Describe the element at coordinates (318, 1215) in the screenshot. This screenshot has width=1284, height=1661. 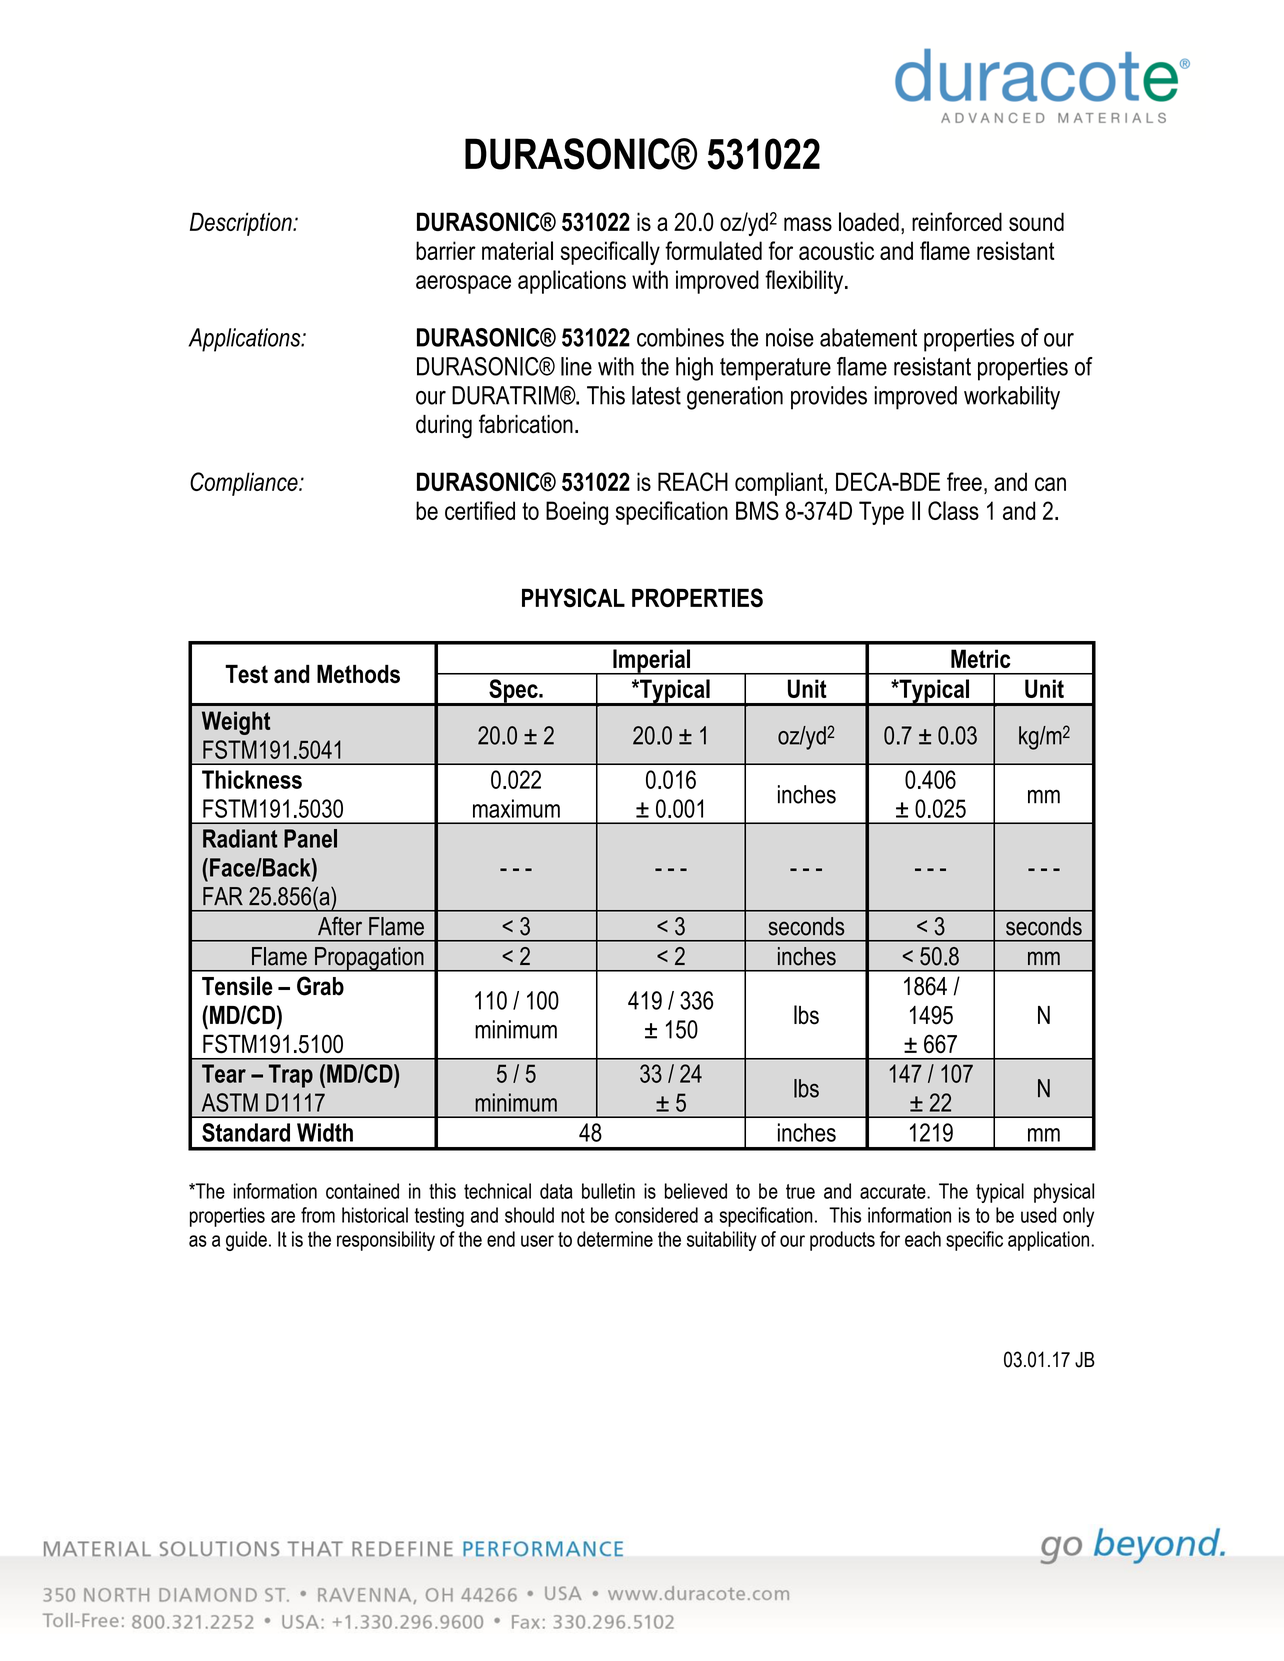
I see `from` at that location.
